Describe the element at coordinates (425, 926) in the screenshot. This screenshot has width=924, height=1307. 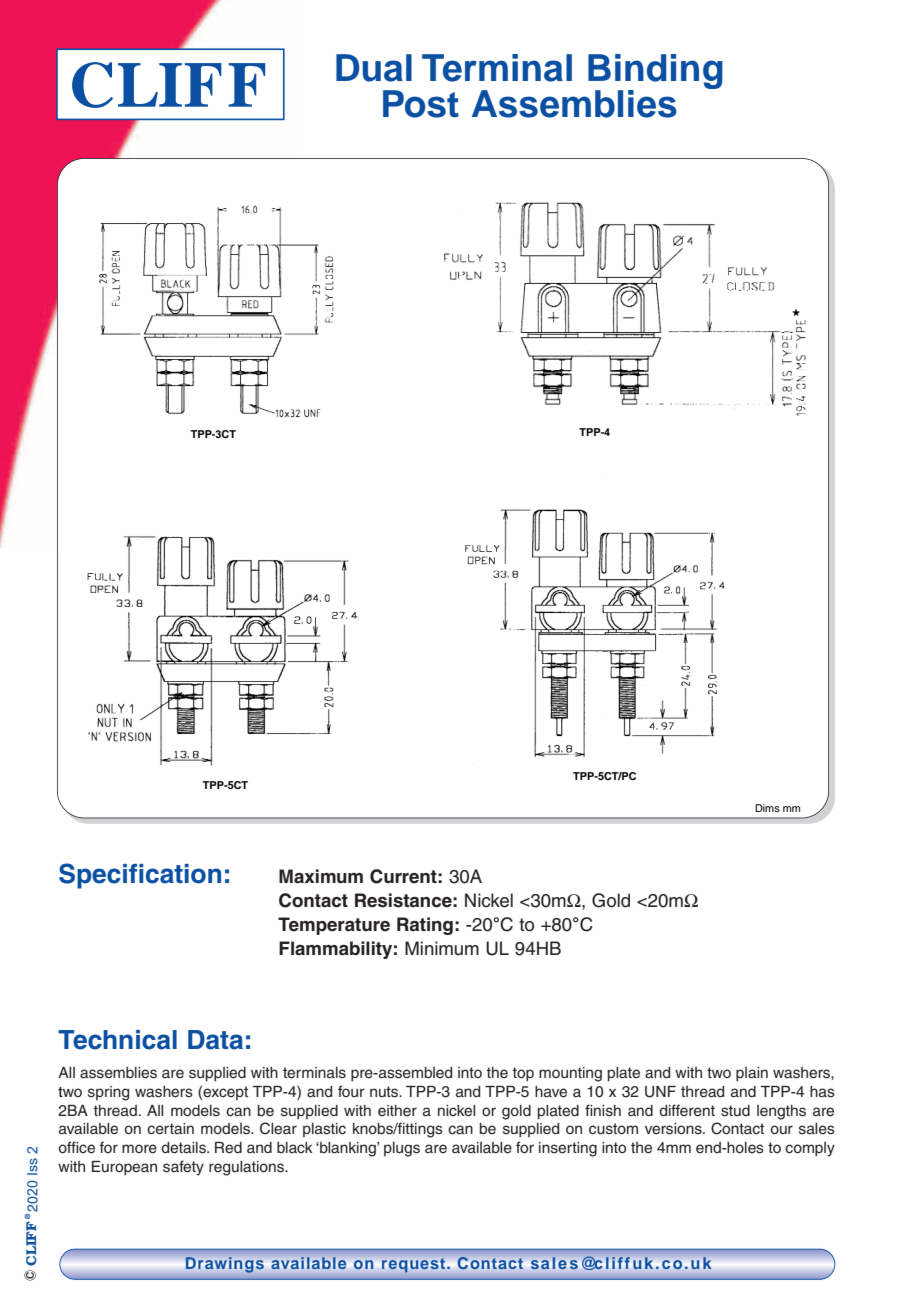
I see `Rating` at that location.
